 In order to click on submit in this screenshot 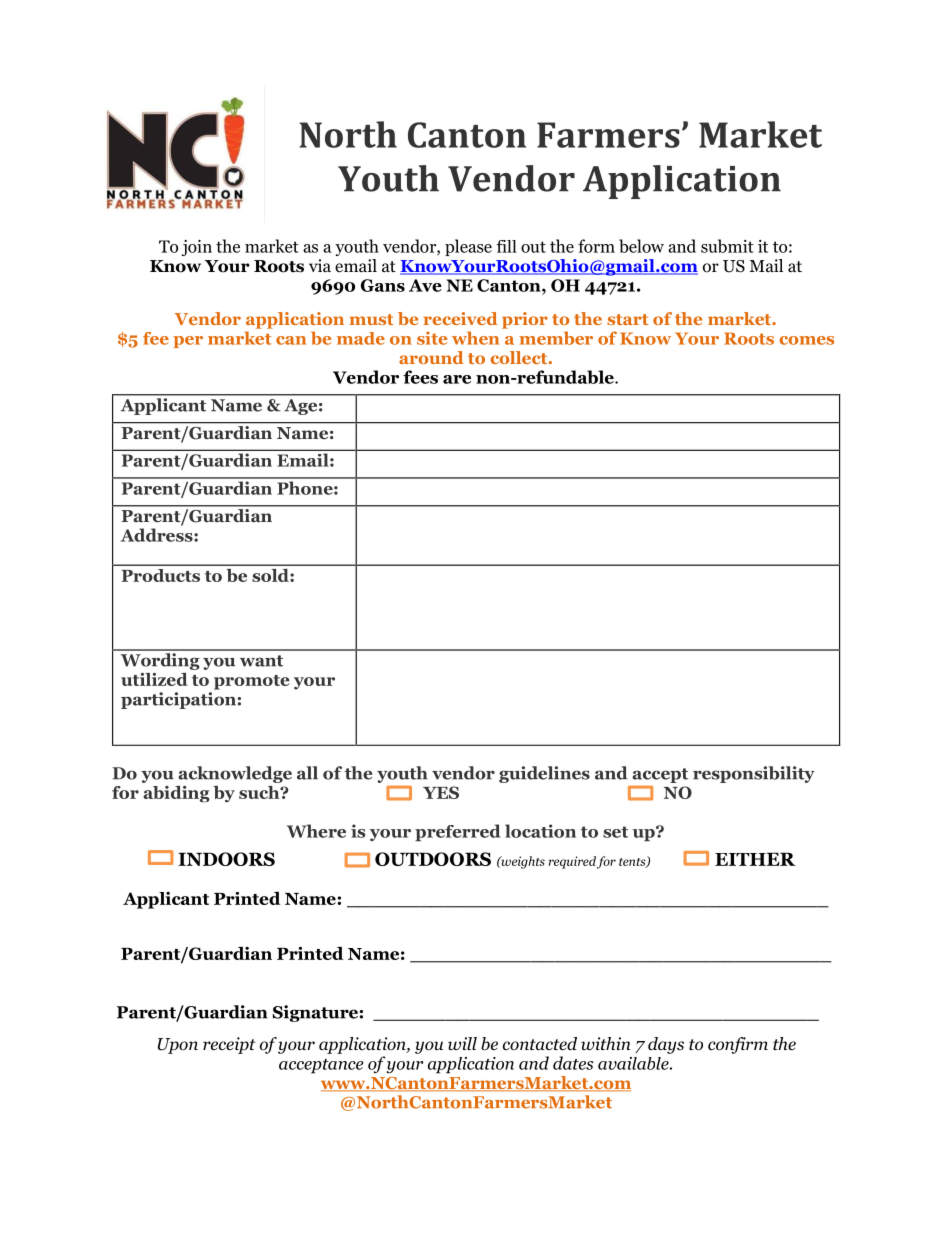, I will do `click(727, 246)`.
